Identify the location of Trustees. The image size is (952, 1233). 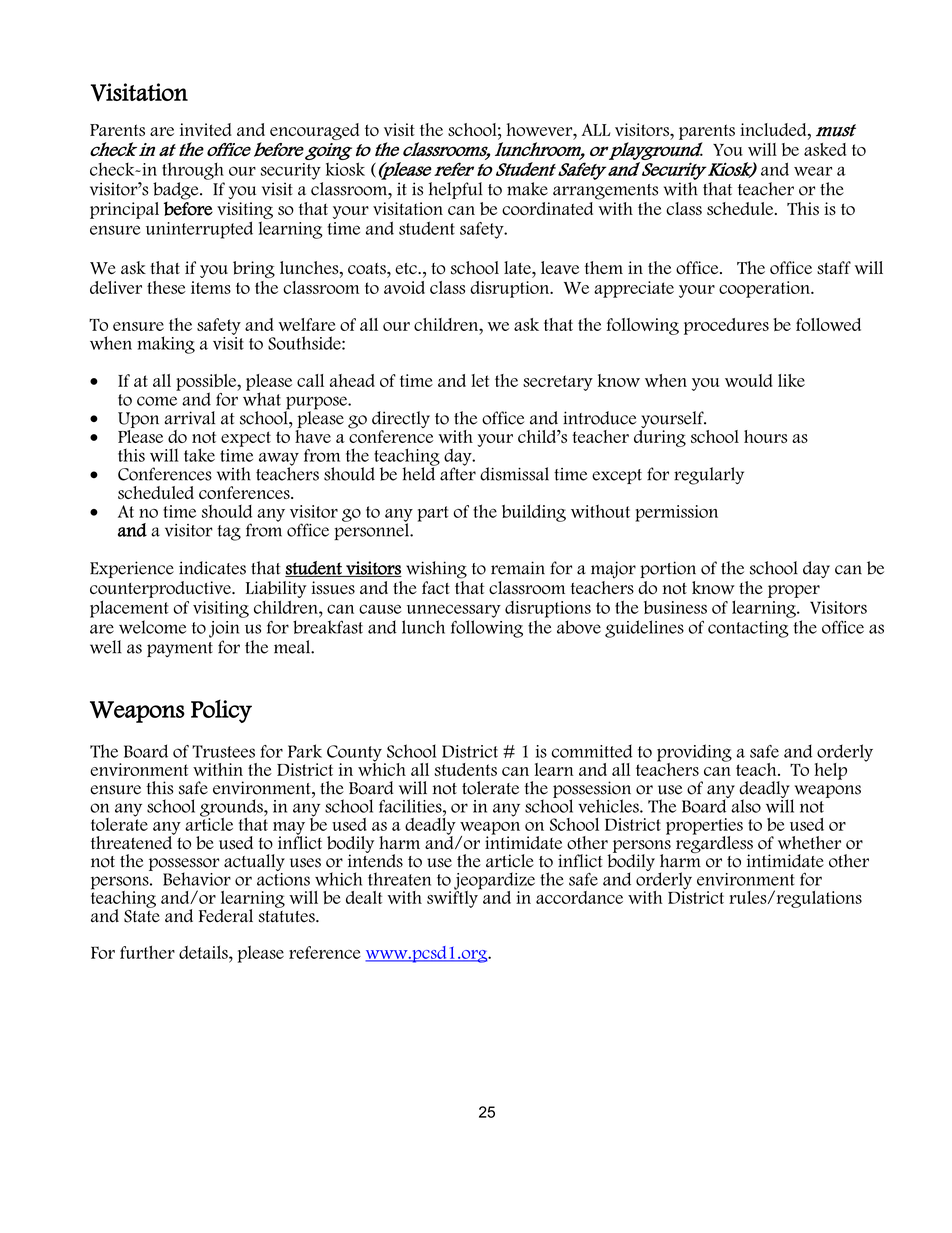
(223, 751).
